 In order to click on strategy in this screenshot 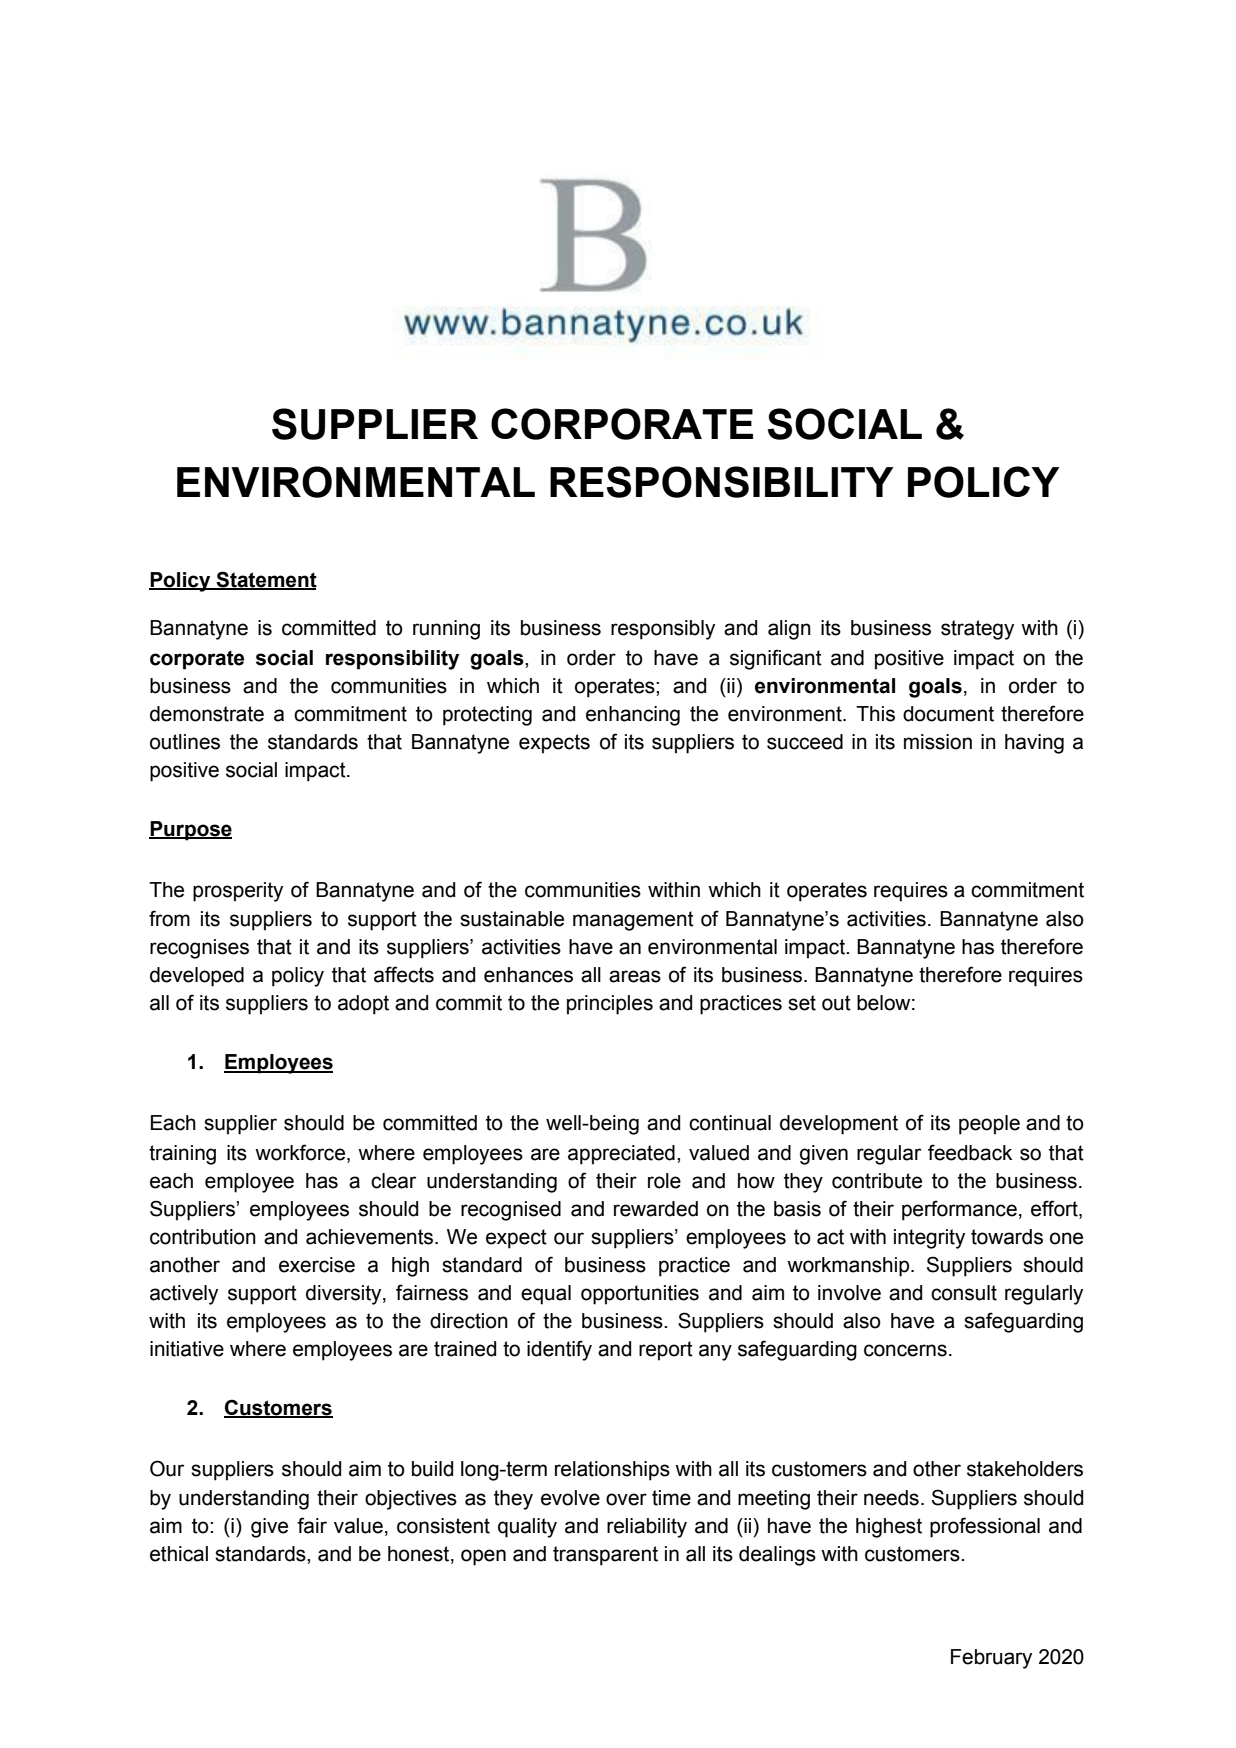, I will do `click(977, 630)`.
